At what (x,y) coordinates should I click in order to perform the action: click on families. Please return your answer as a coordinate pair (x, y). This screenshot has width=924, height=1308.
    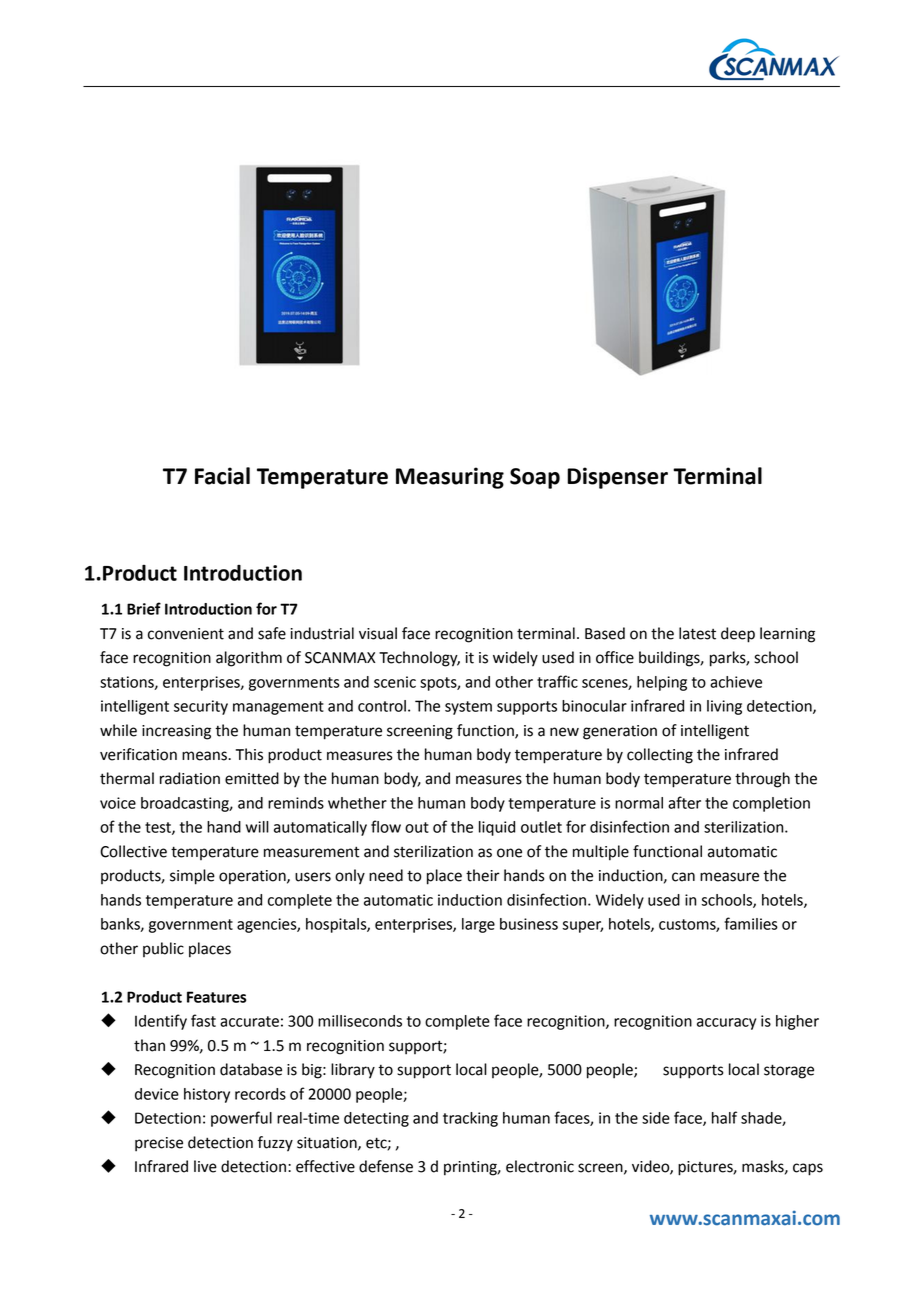
    Looking at the image, I should click on (751, 923).
